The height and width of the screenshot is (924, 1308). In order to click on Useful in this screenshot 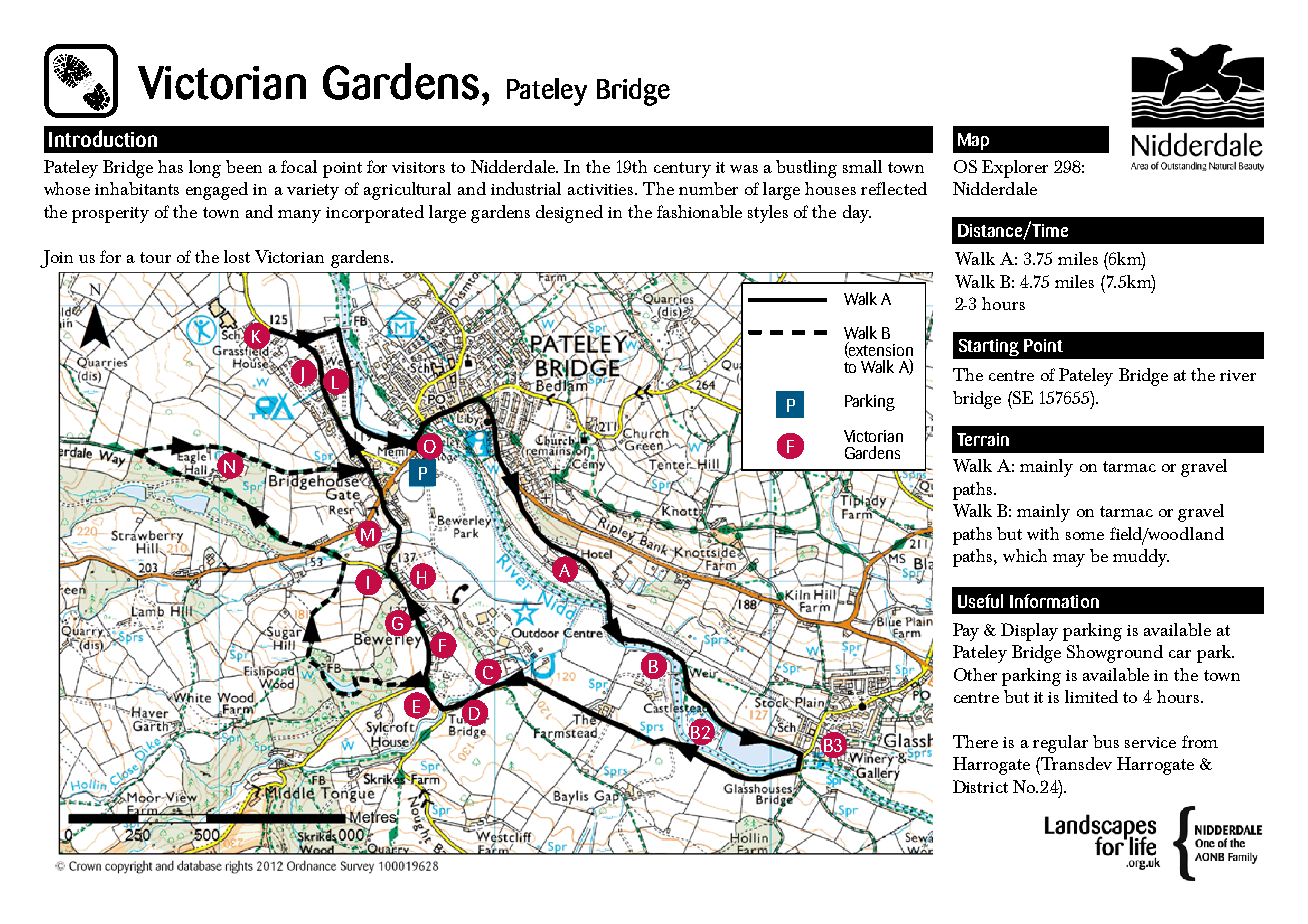, I will do `click(980, 601)`.
